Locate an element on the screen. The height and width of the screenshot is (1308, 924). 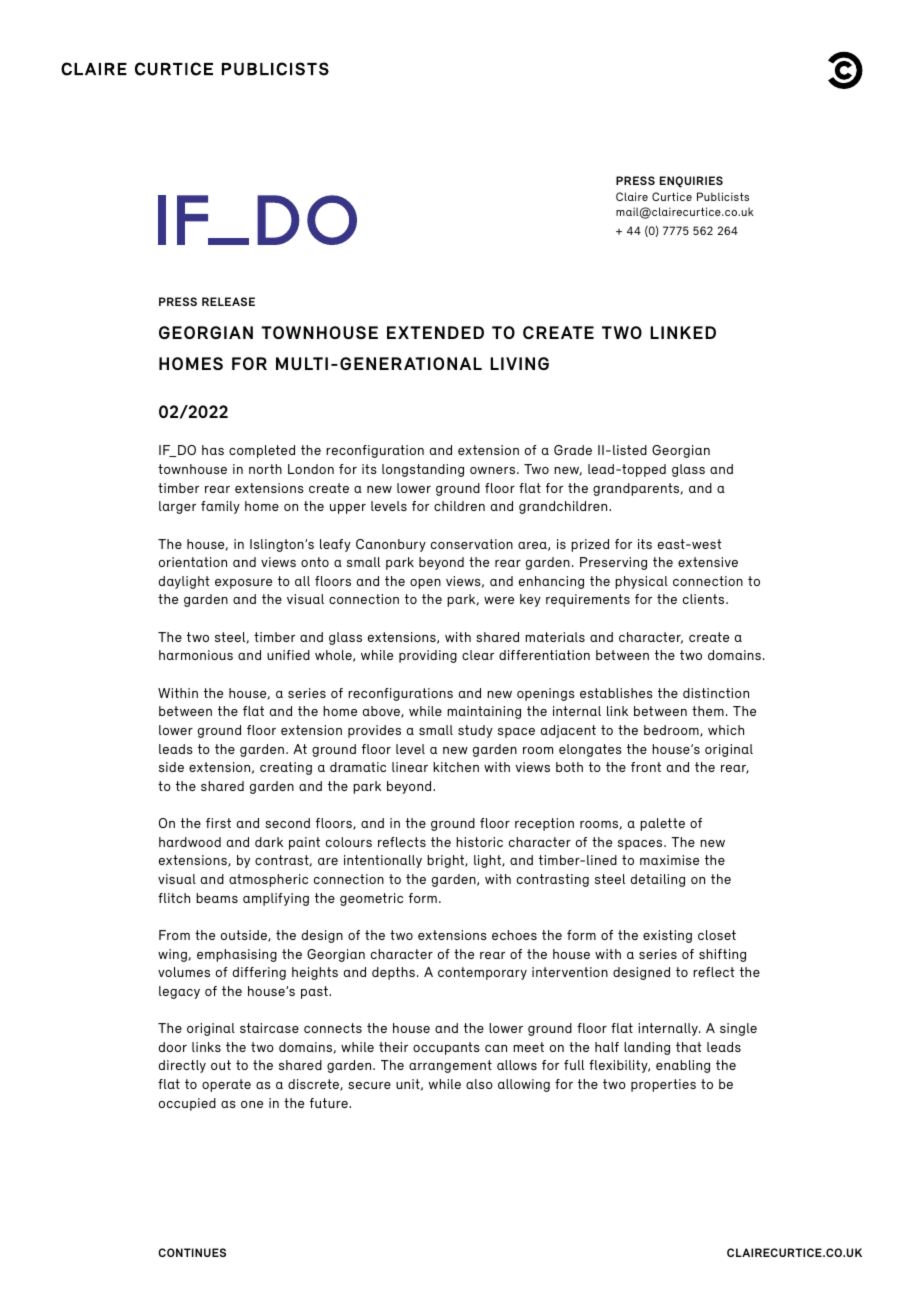
RELEASE is located at coordinates (228, 301).
